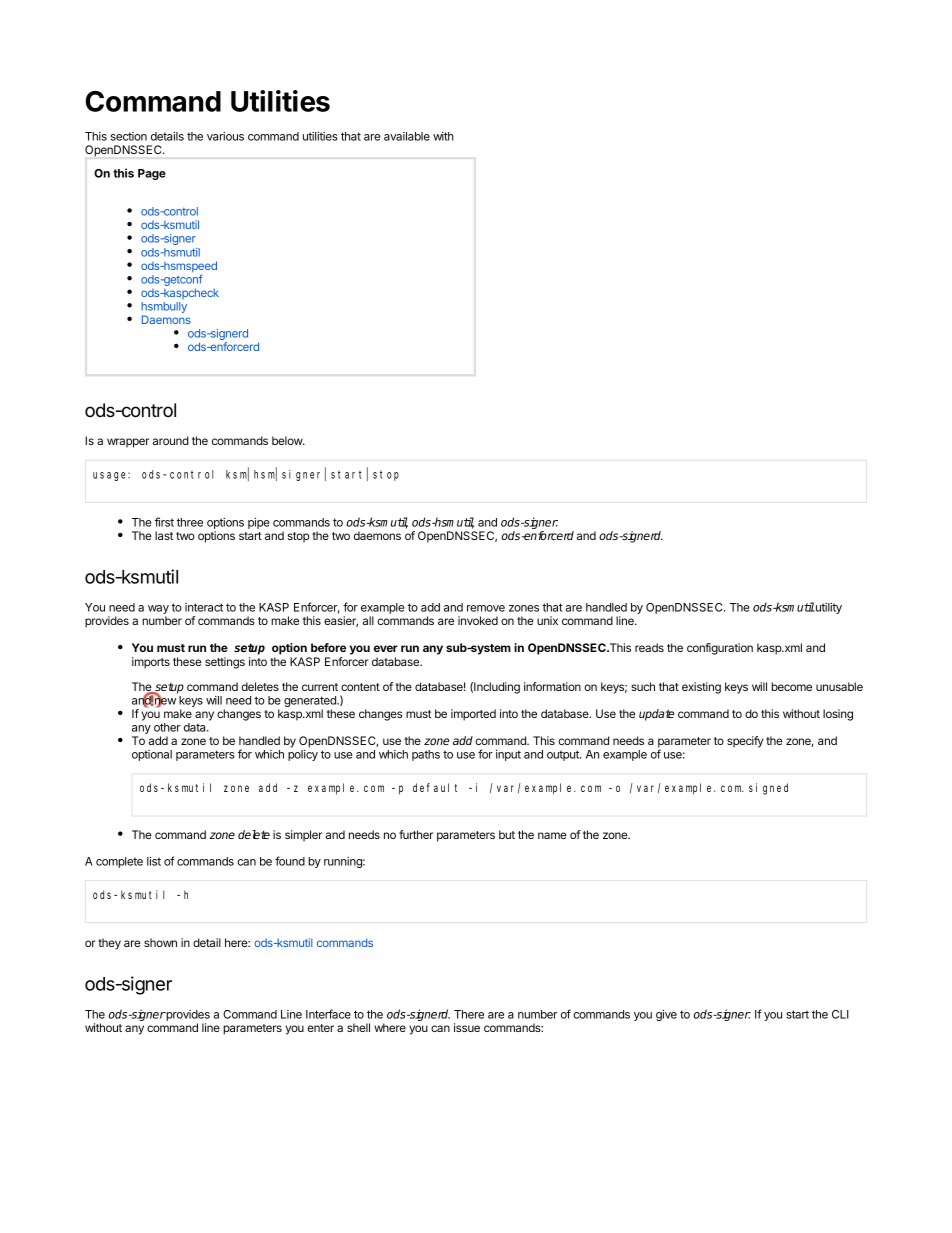 The width and height of the screenshot is (952, 1233). Describe the element at coordinates (152, 174) in the screenshot. I see `Page` at that location.
